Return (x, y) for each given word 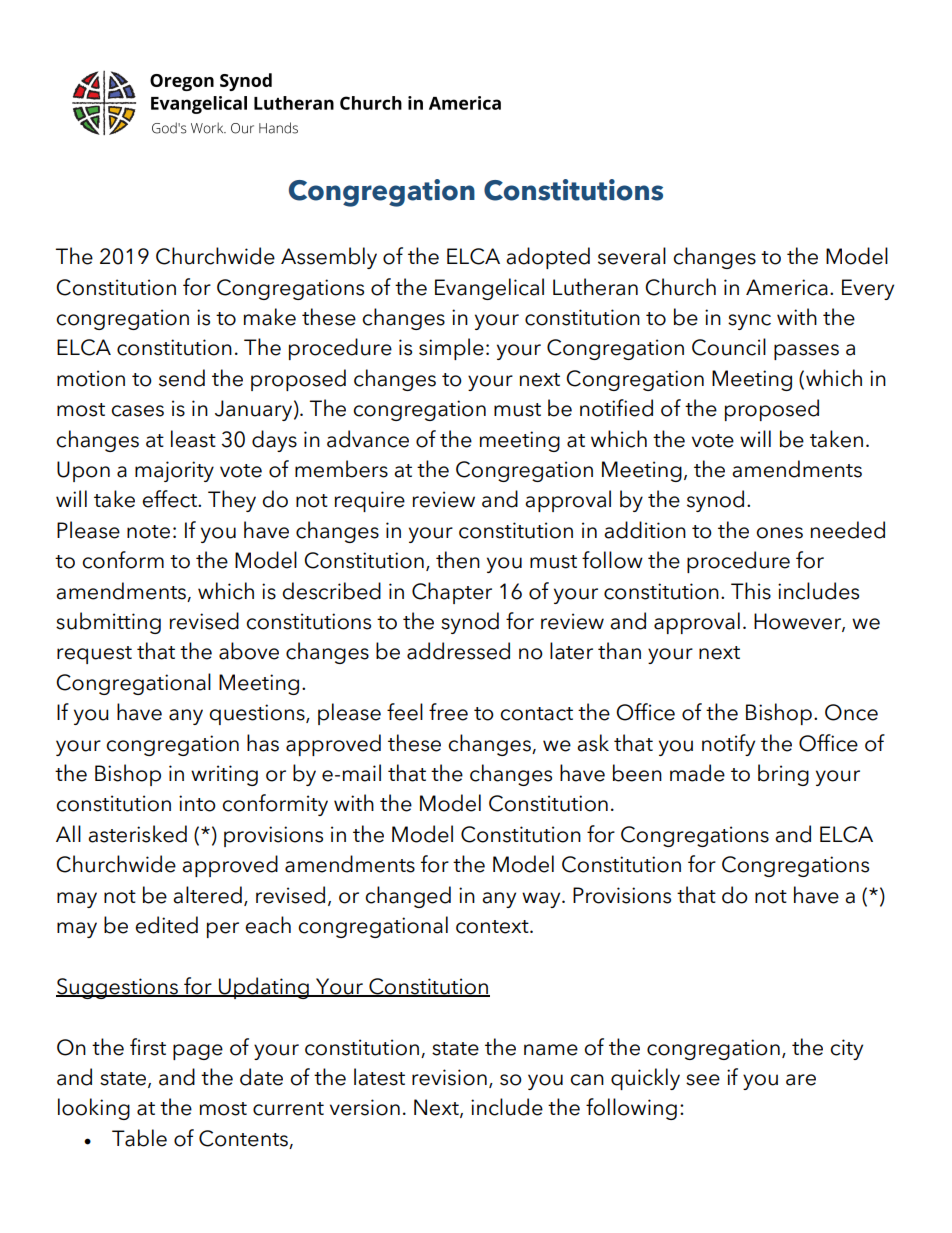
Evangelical (489, 289)
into (197, 803)
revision (449, 1077)
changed (408, 897)
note (148, 532)
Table (139, 1138)
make (269, 317)
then (458, 560)
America (787, 287)
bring (783, 775)
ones (779, 533)
